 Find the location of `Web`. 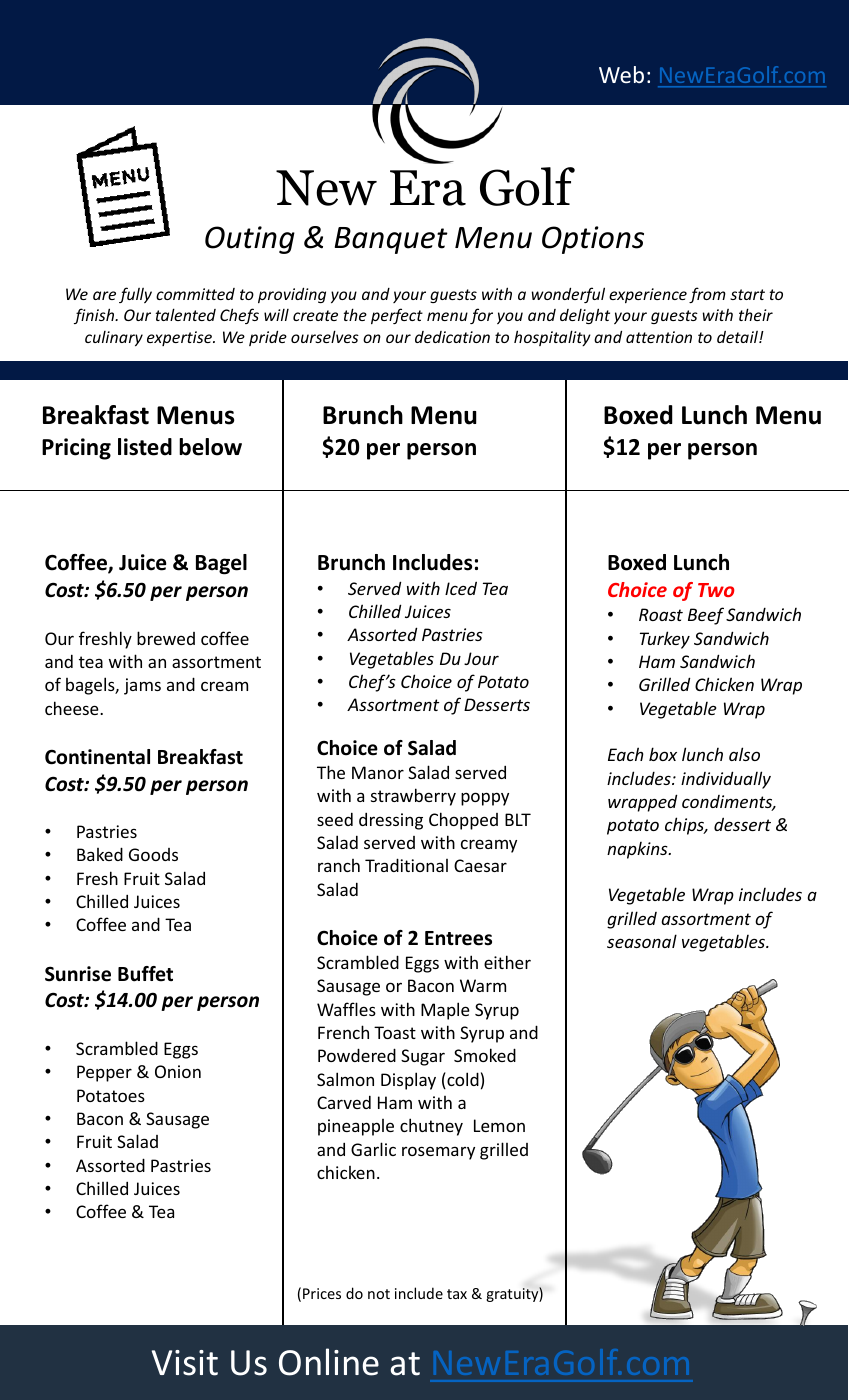

Web is located at coordinates (621, 74).
